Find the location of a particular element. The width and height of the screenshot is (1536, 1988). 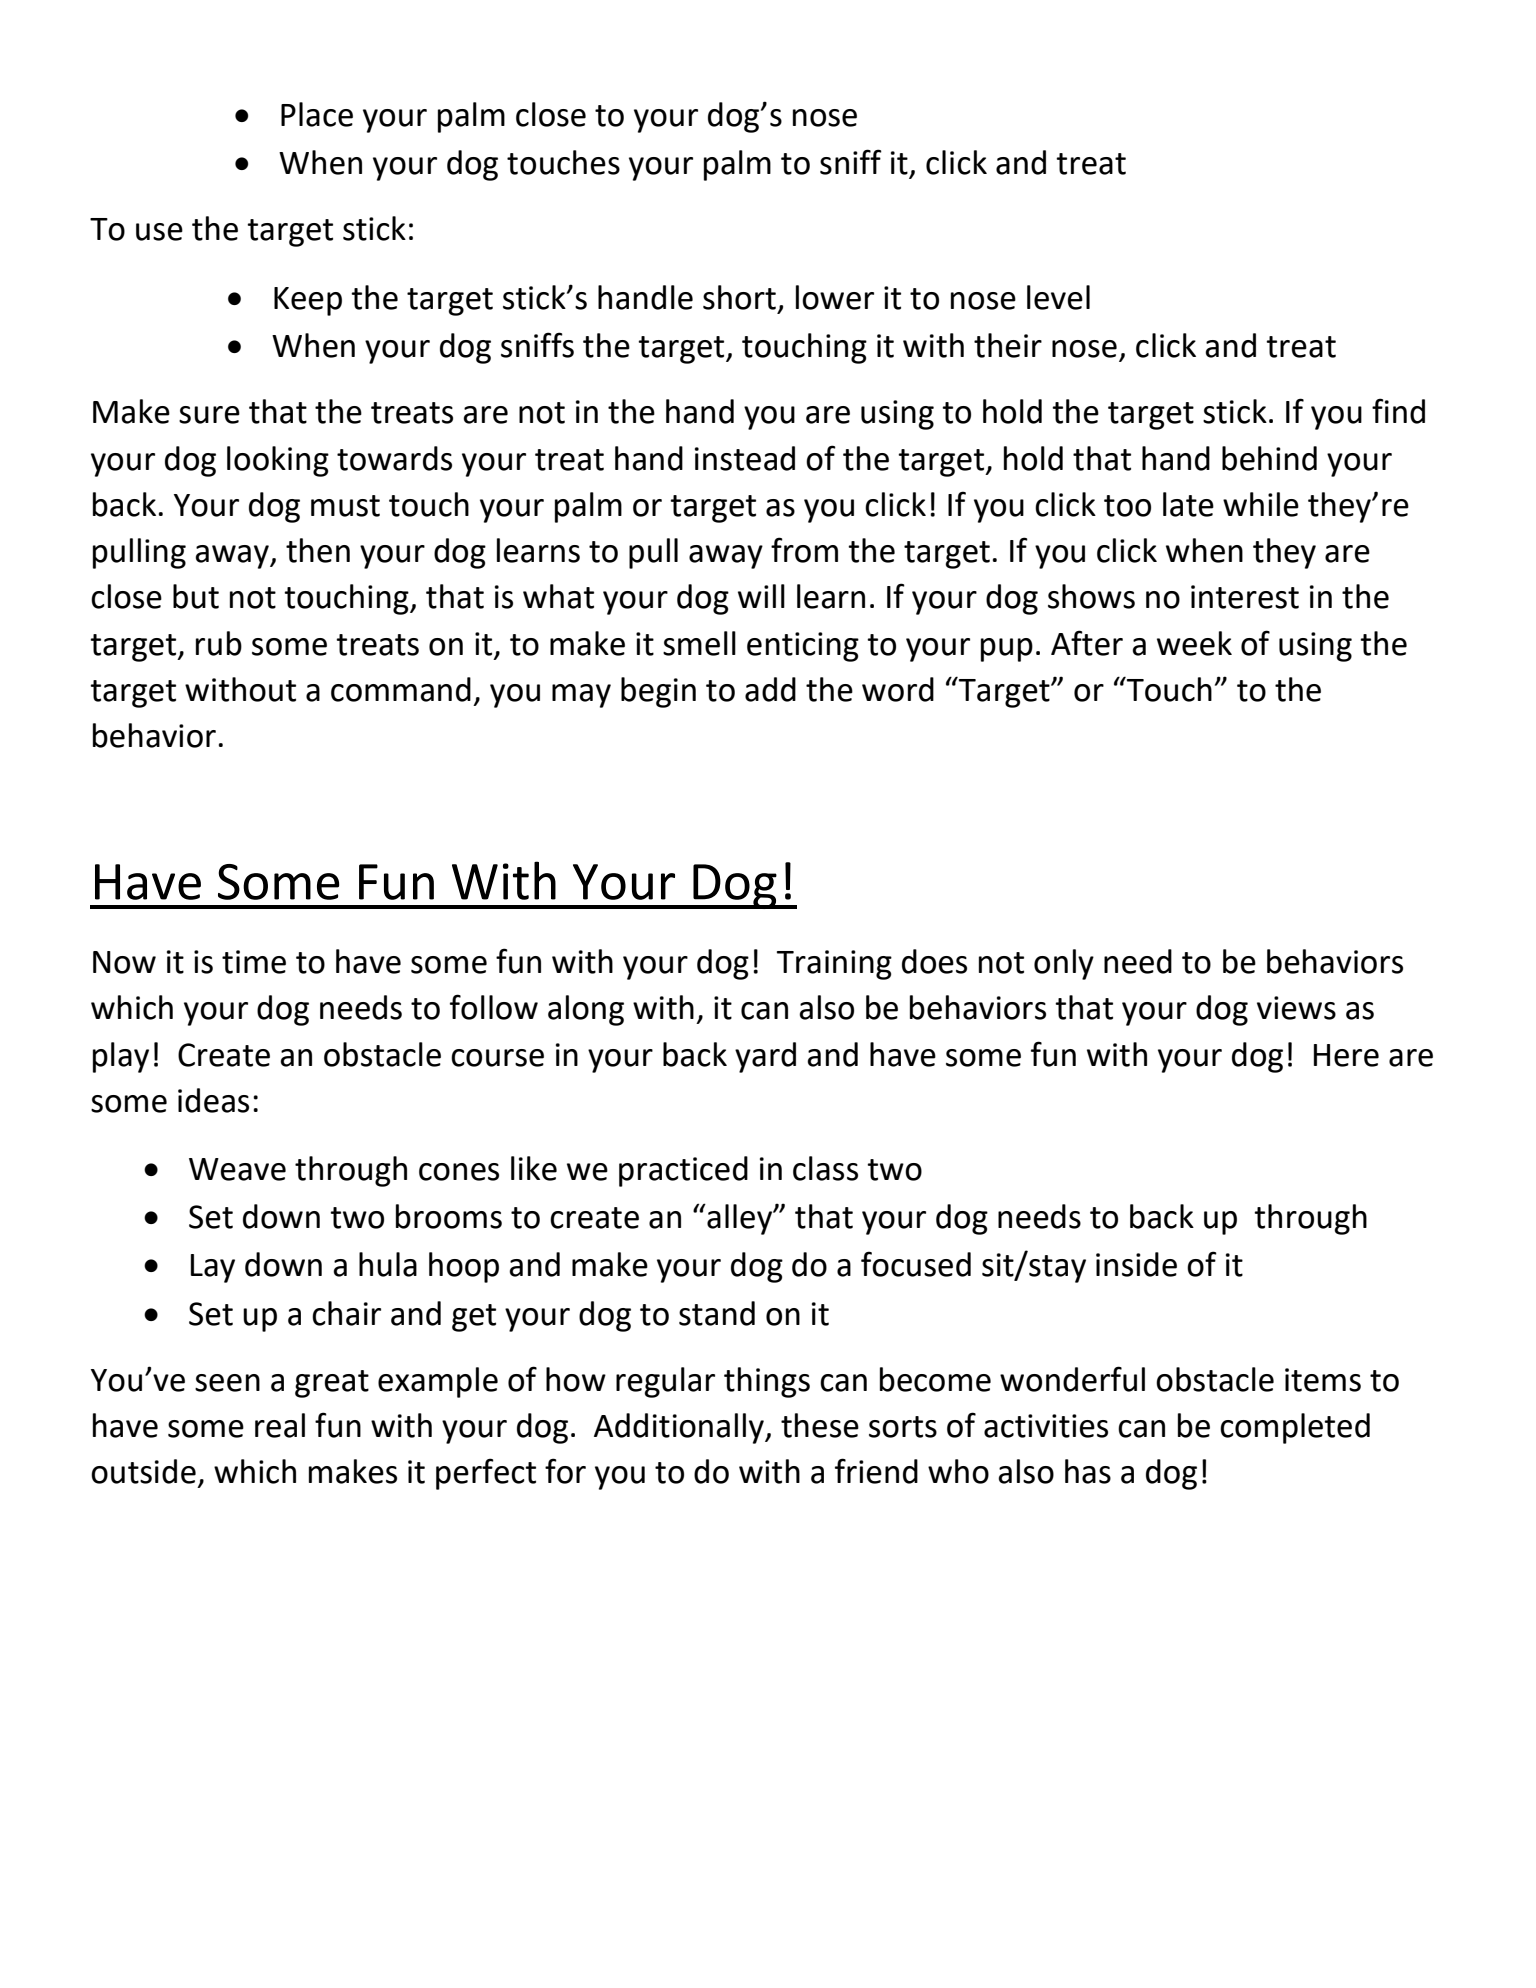

completed is located at coordinates (1295, 1428).
